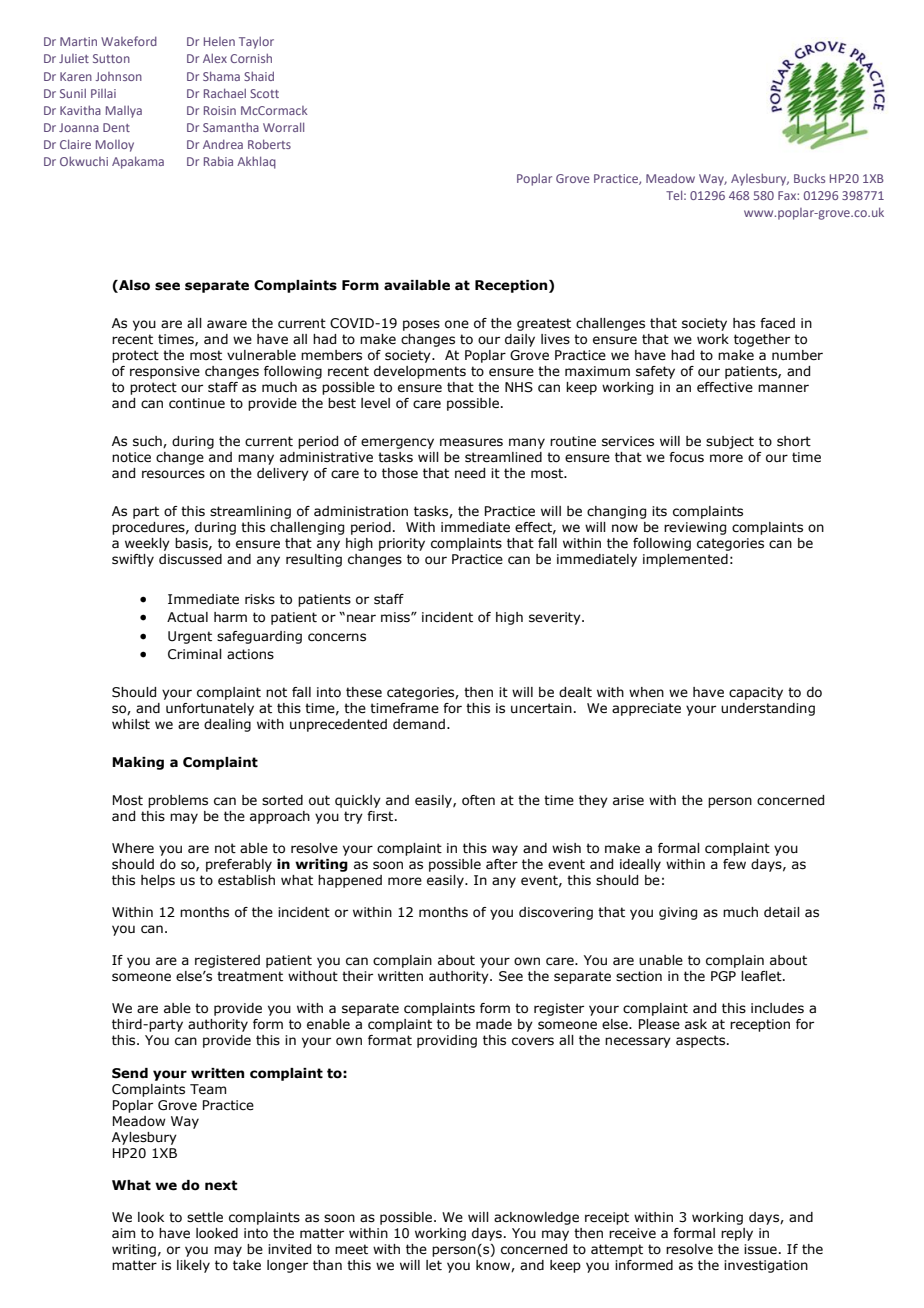 Image resolution: width=924 pixels, height=1308 pixels. What do you see at coordinates (351, 1249) in the document?
I see `meet` at bounding box center [351, 1249].
